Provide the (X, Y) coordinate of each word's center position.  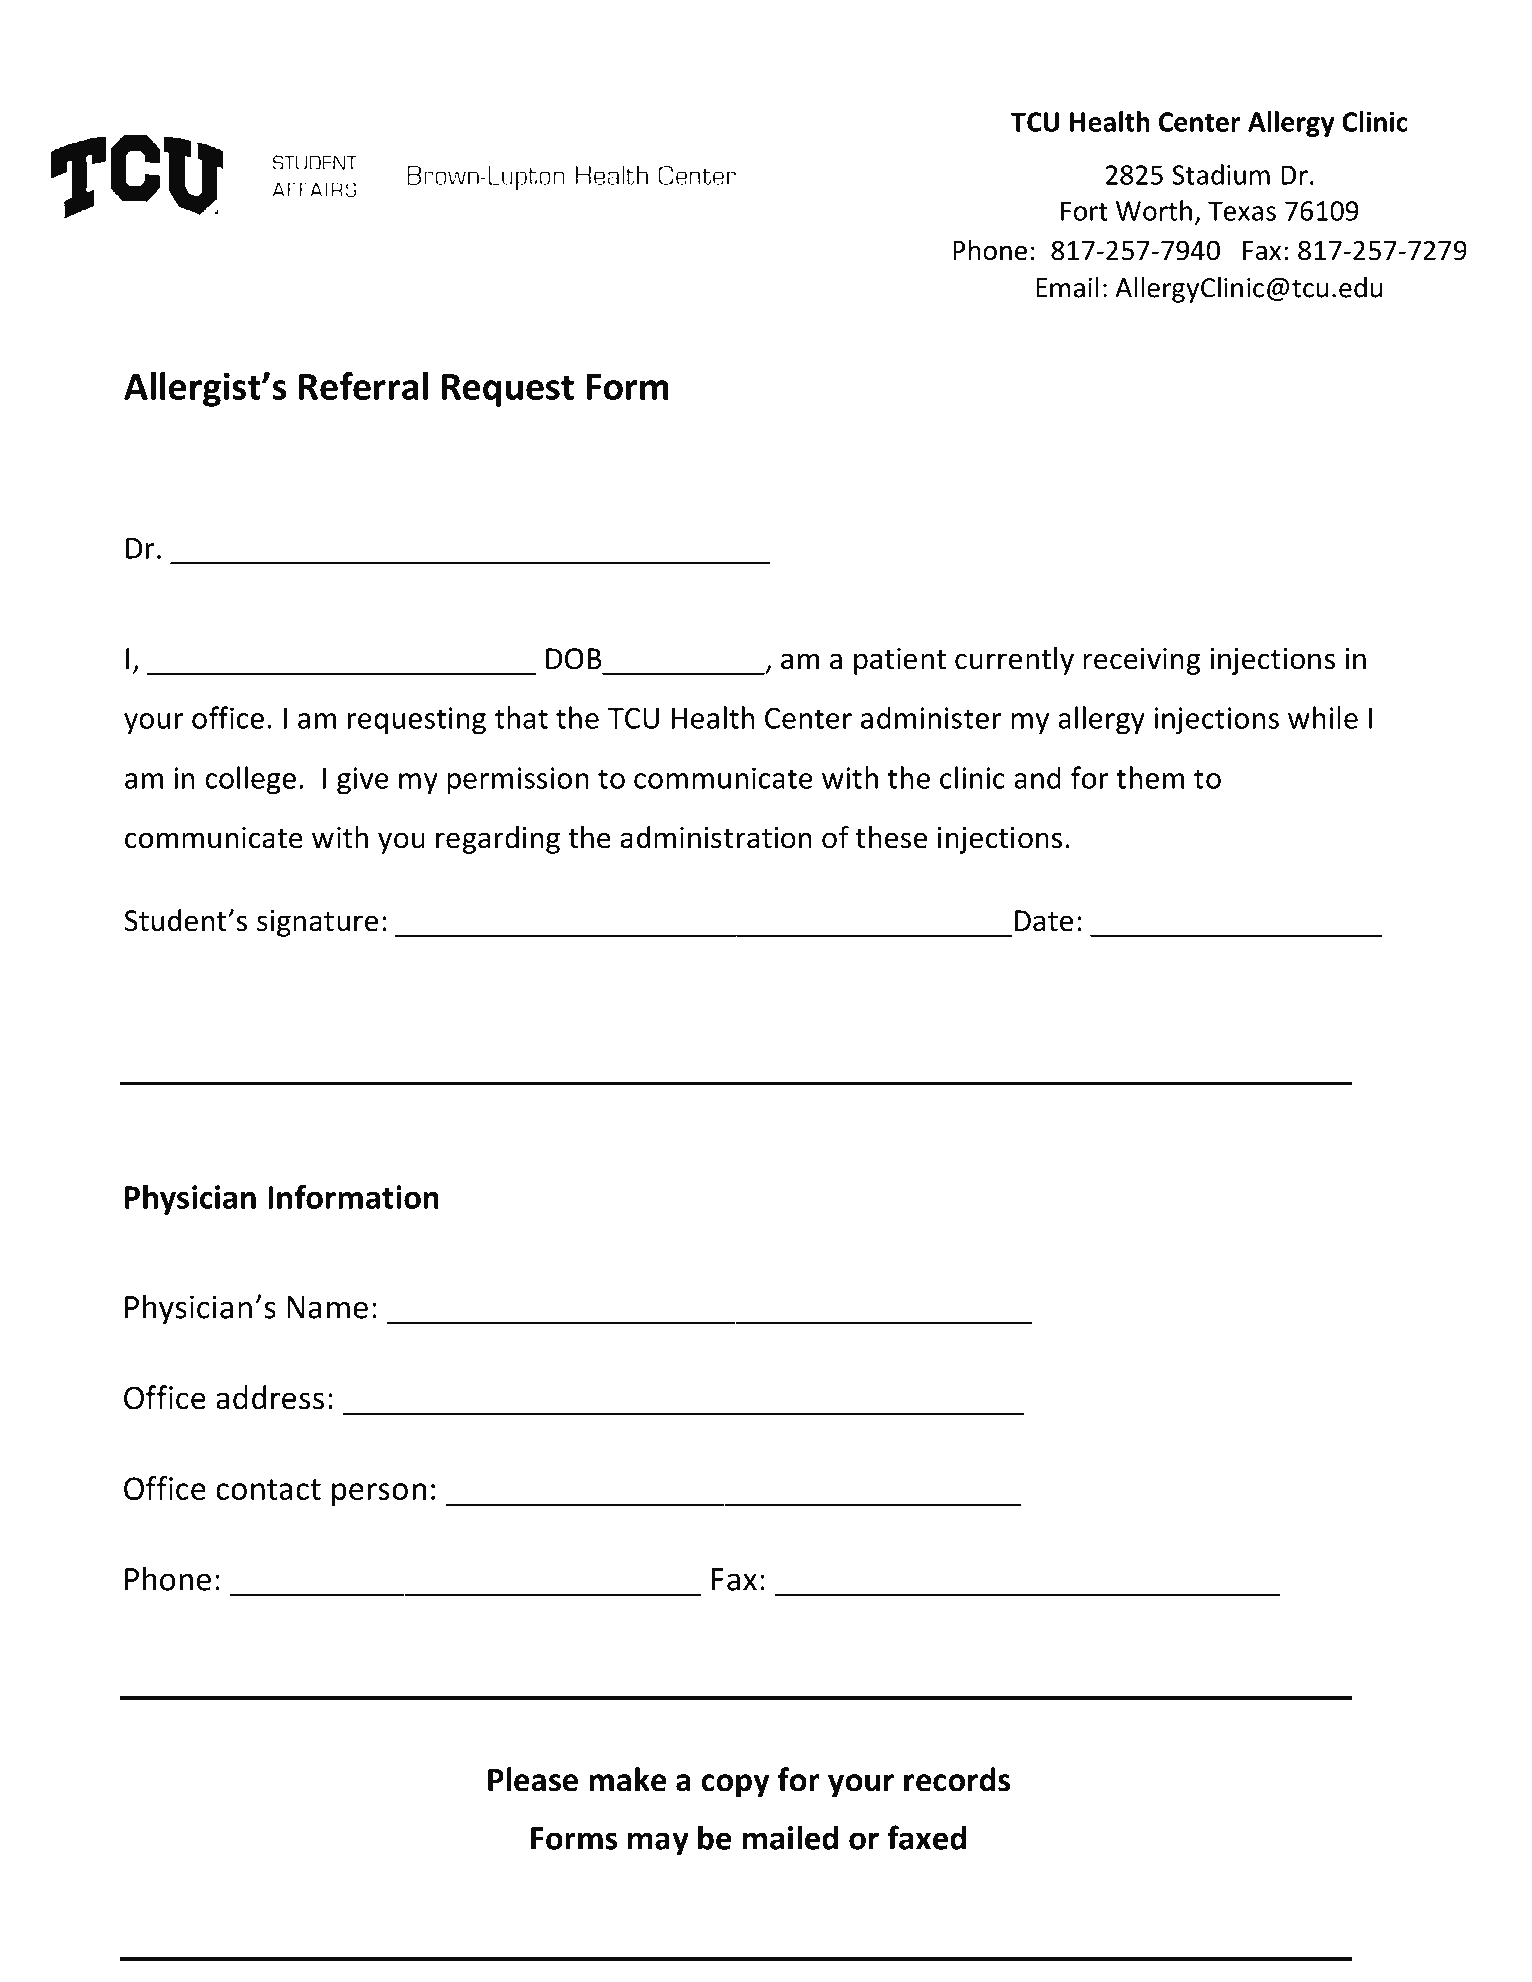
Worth (1154, 210)
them (1150, 777)
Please (533, 1779)
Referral (363, 386)
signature (317, 923)
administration (716, 837)
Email (1067, 287)
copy (735, 1785)
